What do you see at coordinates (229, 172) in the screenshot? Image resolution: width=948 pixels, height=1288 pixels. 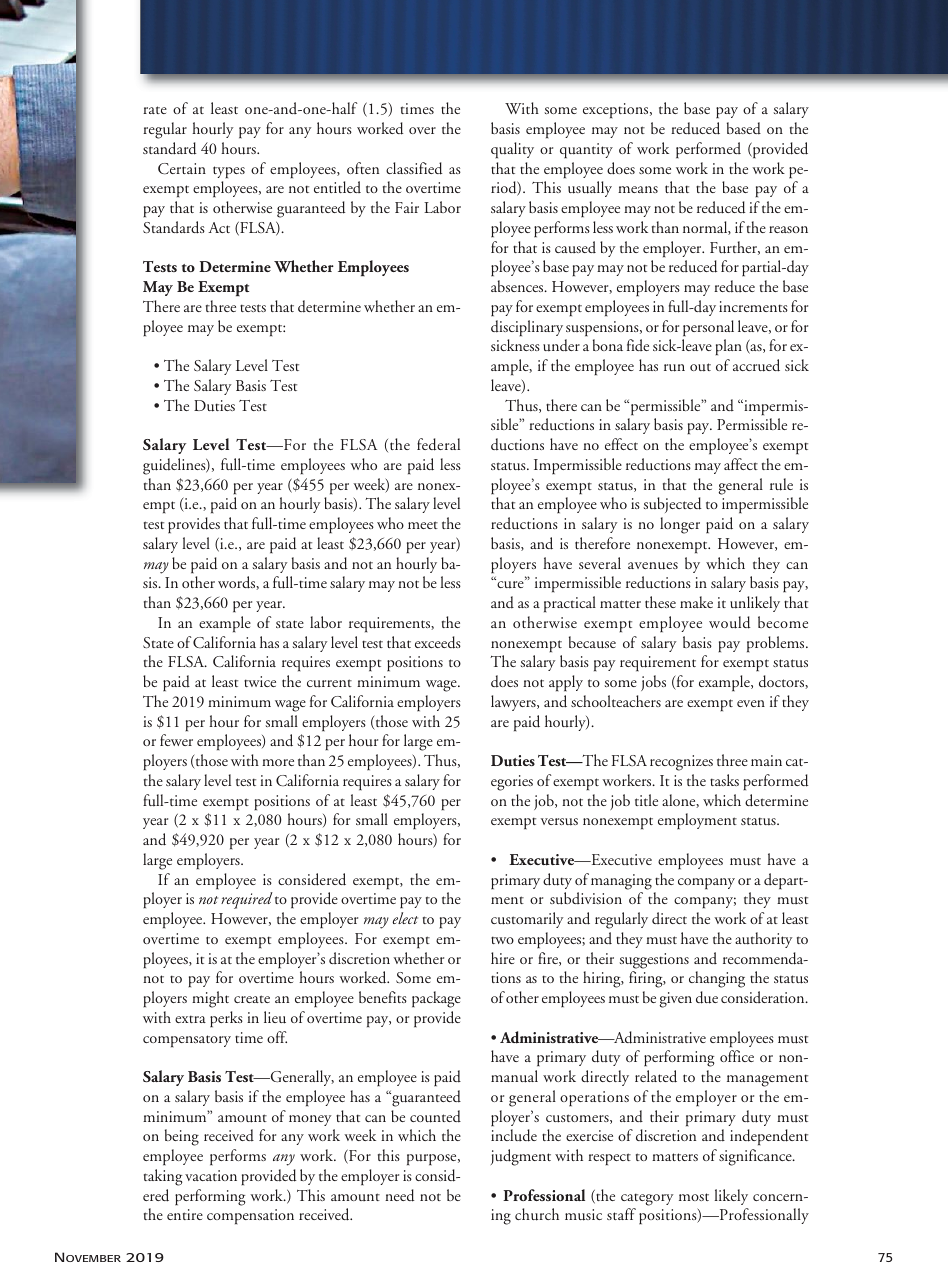 I see `types` at bounding box center [229, 172].
